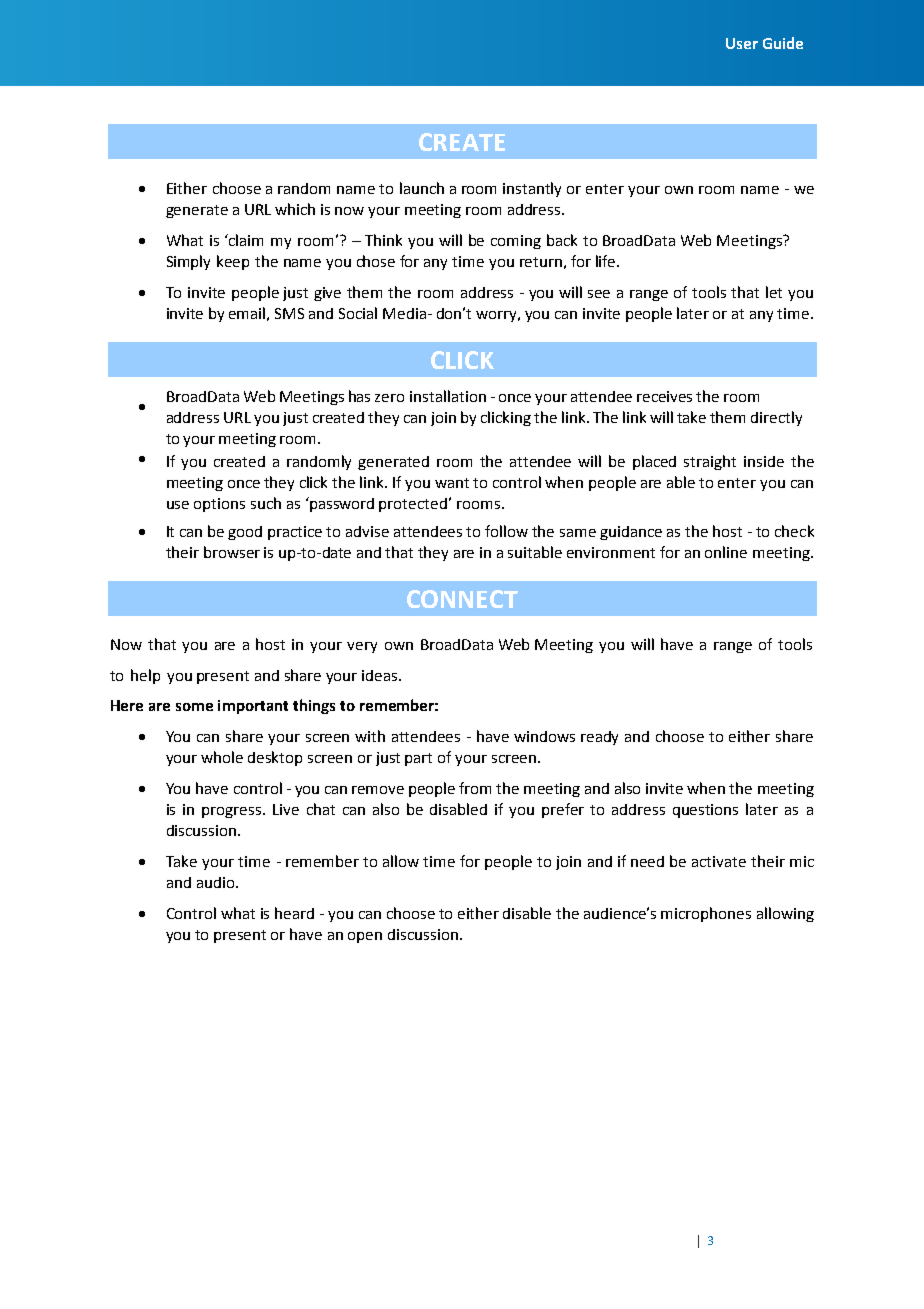  Describe the element at coordinates (365, 937) in the screenshot. I see `open` at that location.
